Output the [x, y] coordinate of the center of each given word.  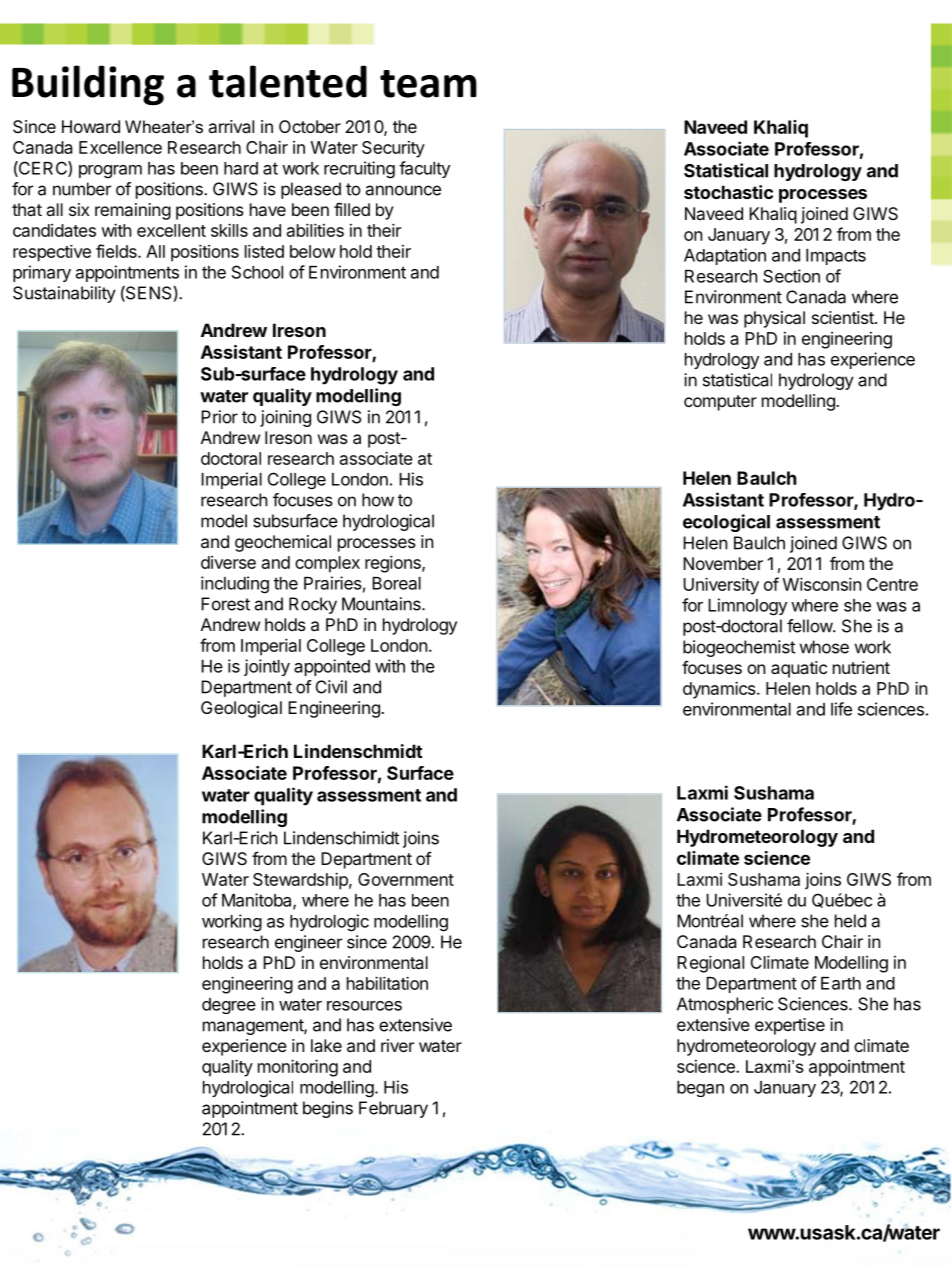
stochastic [728, 192]
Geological [241, 709]
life [841, 709]
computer [720, 403]
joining [285, 418]
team [428, 84]
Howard [91, 126]
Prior [219, 417]
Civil [331, 687]
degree [229, 1006]
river [397, 1045]
